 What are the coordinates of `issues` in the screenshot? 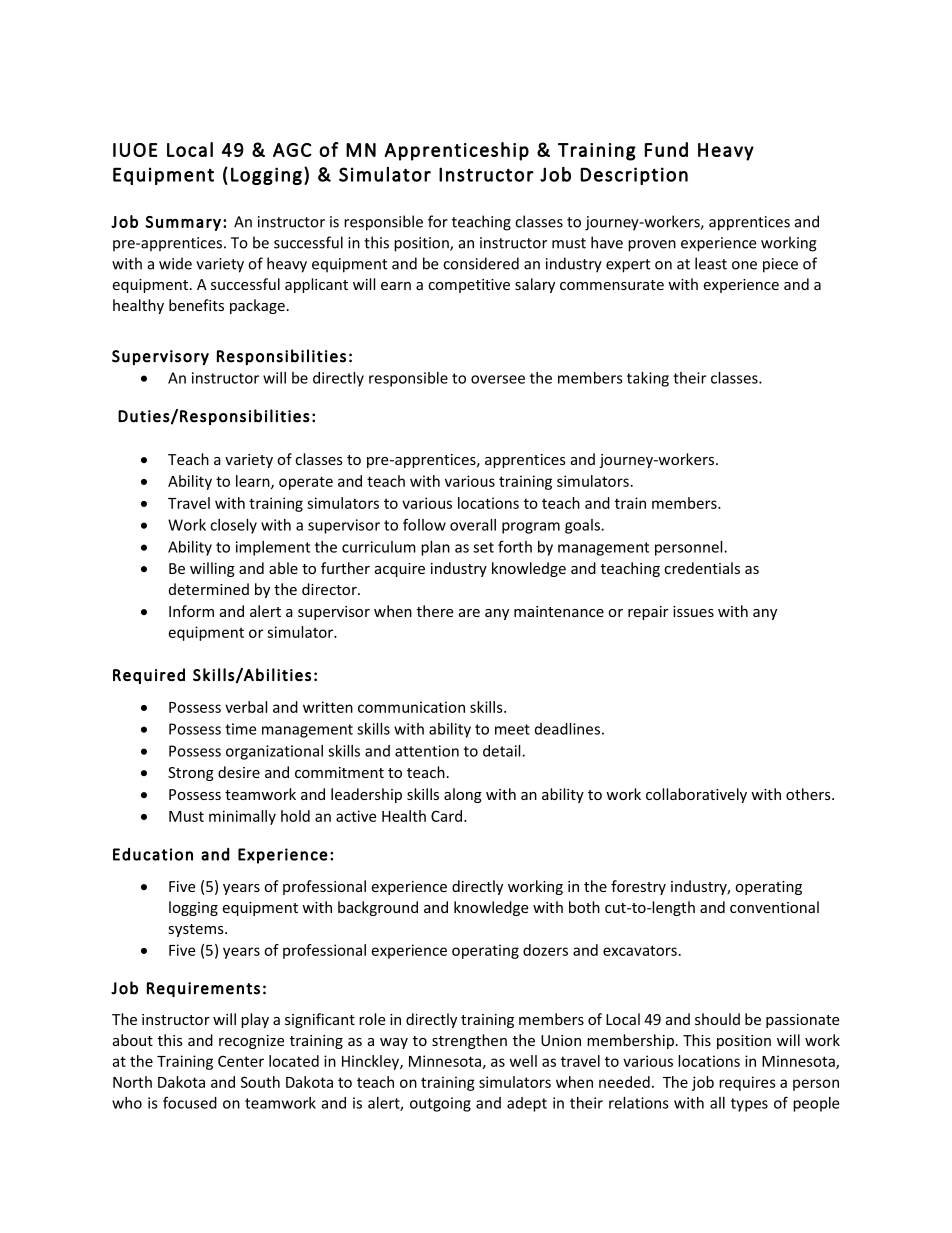 It's located at (693, 611).
